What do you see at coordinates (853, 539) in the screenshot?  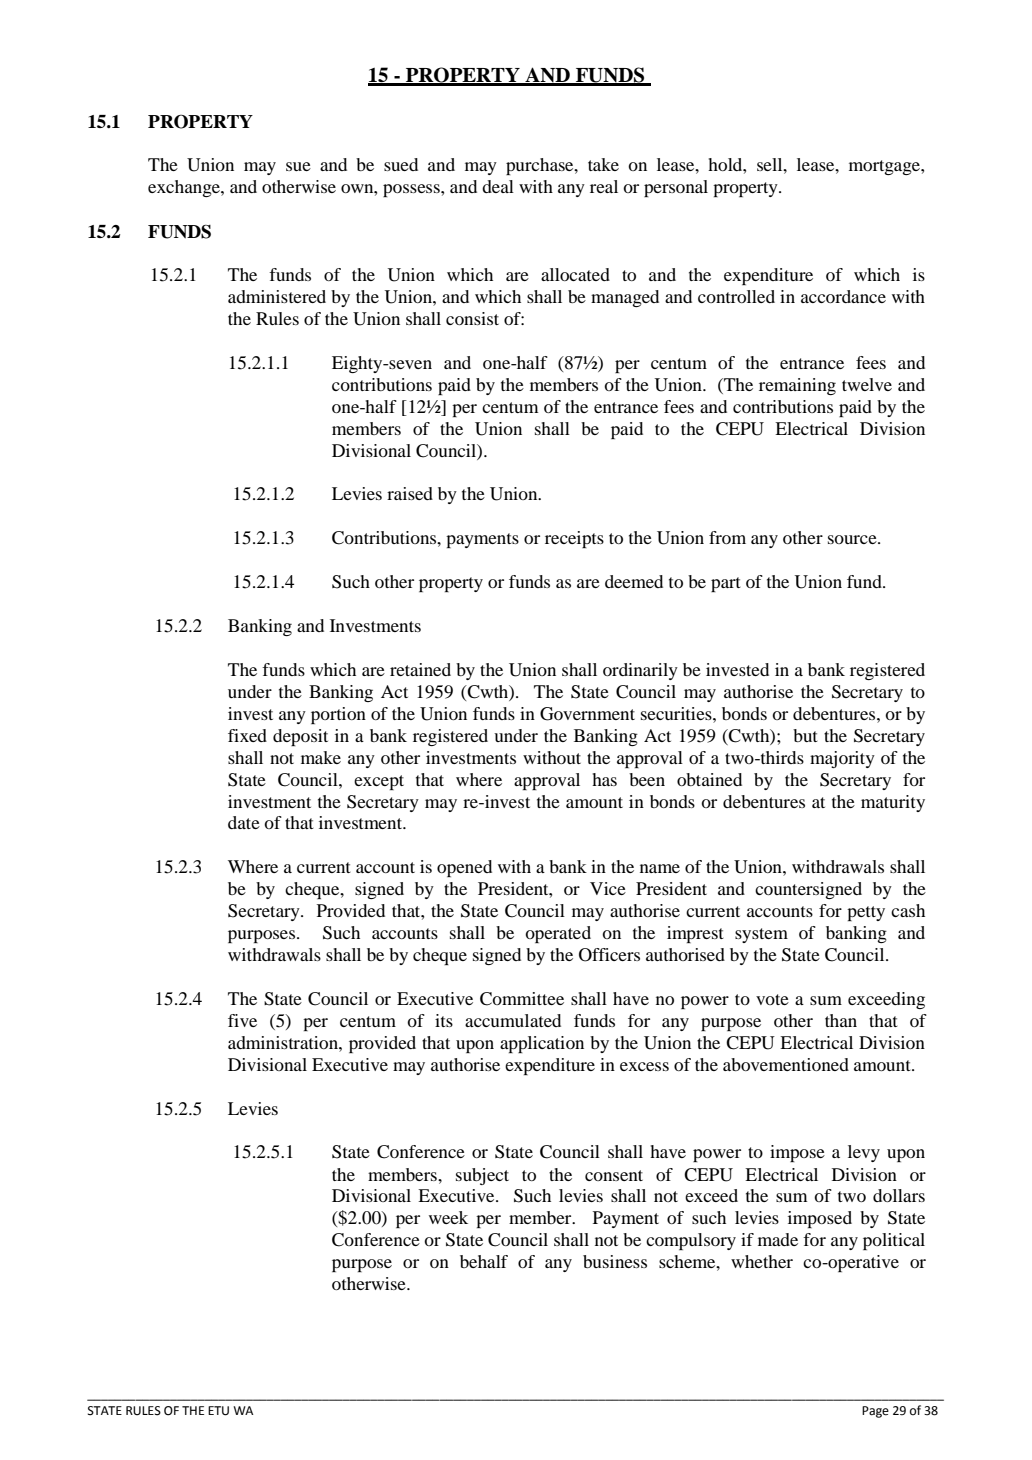 I see `source` at bounding box center [853, 539].
